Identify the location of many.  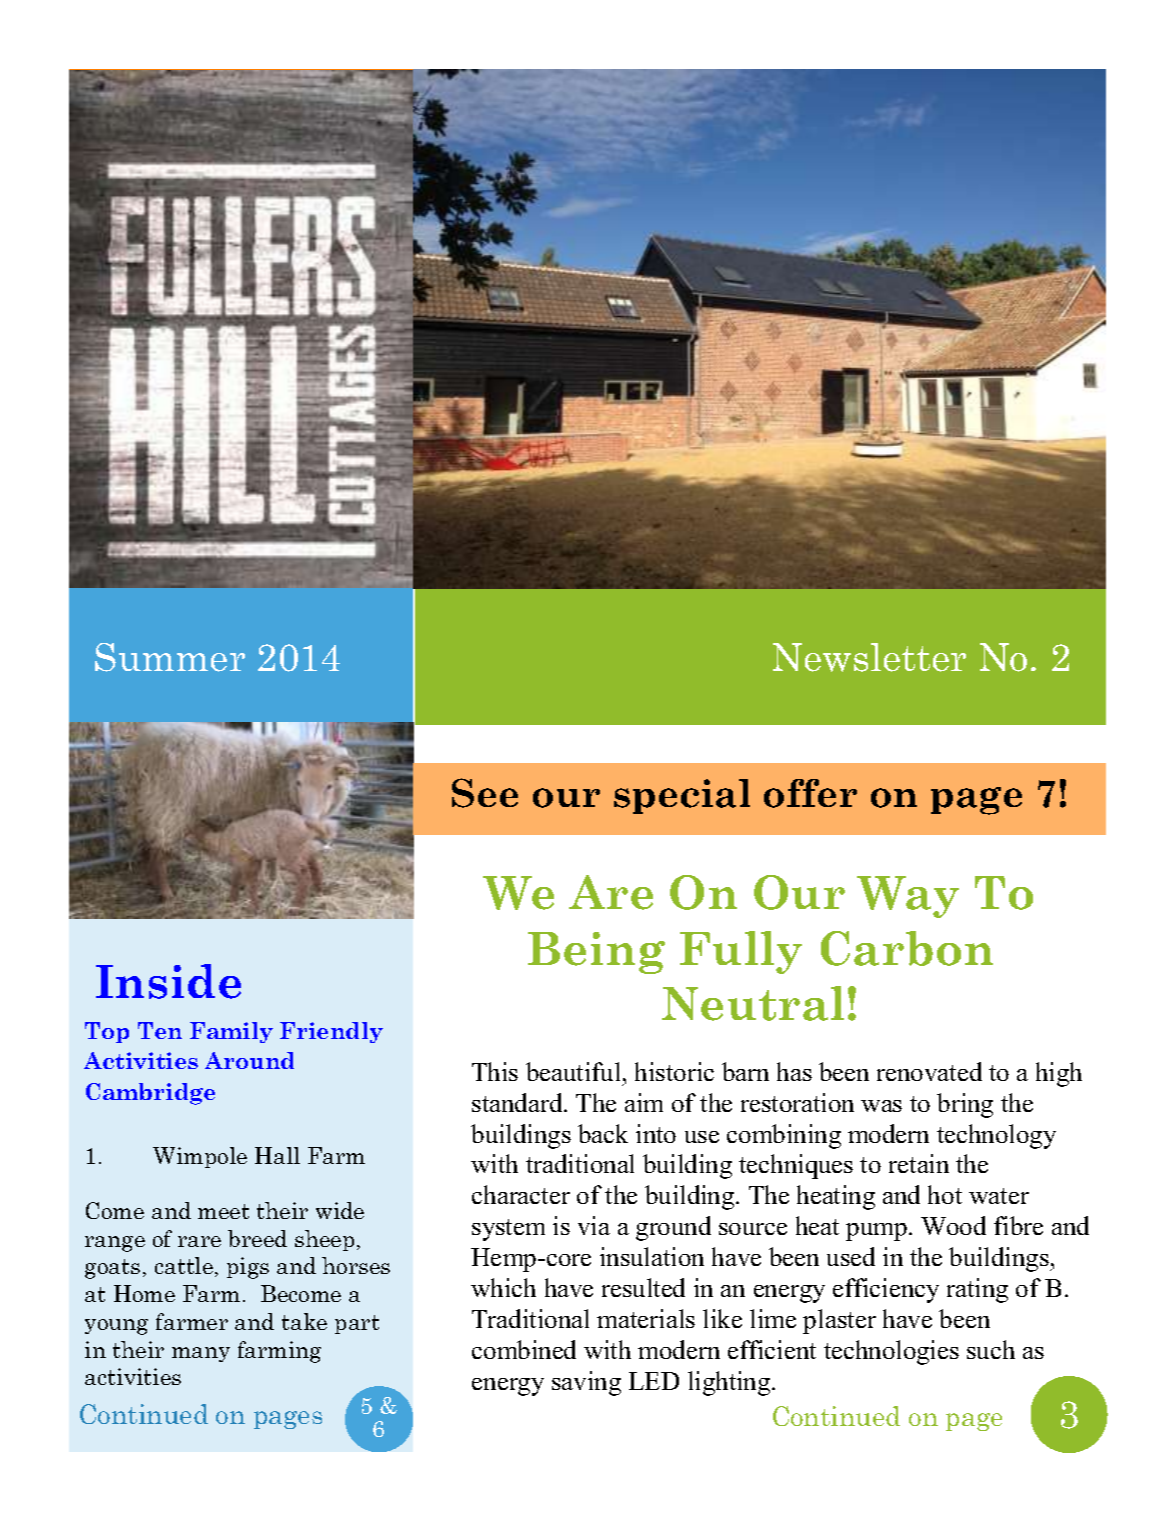
(201, 1354).
